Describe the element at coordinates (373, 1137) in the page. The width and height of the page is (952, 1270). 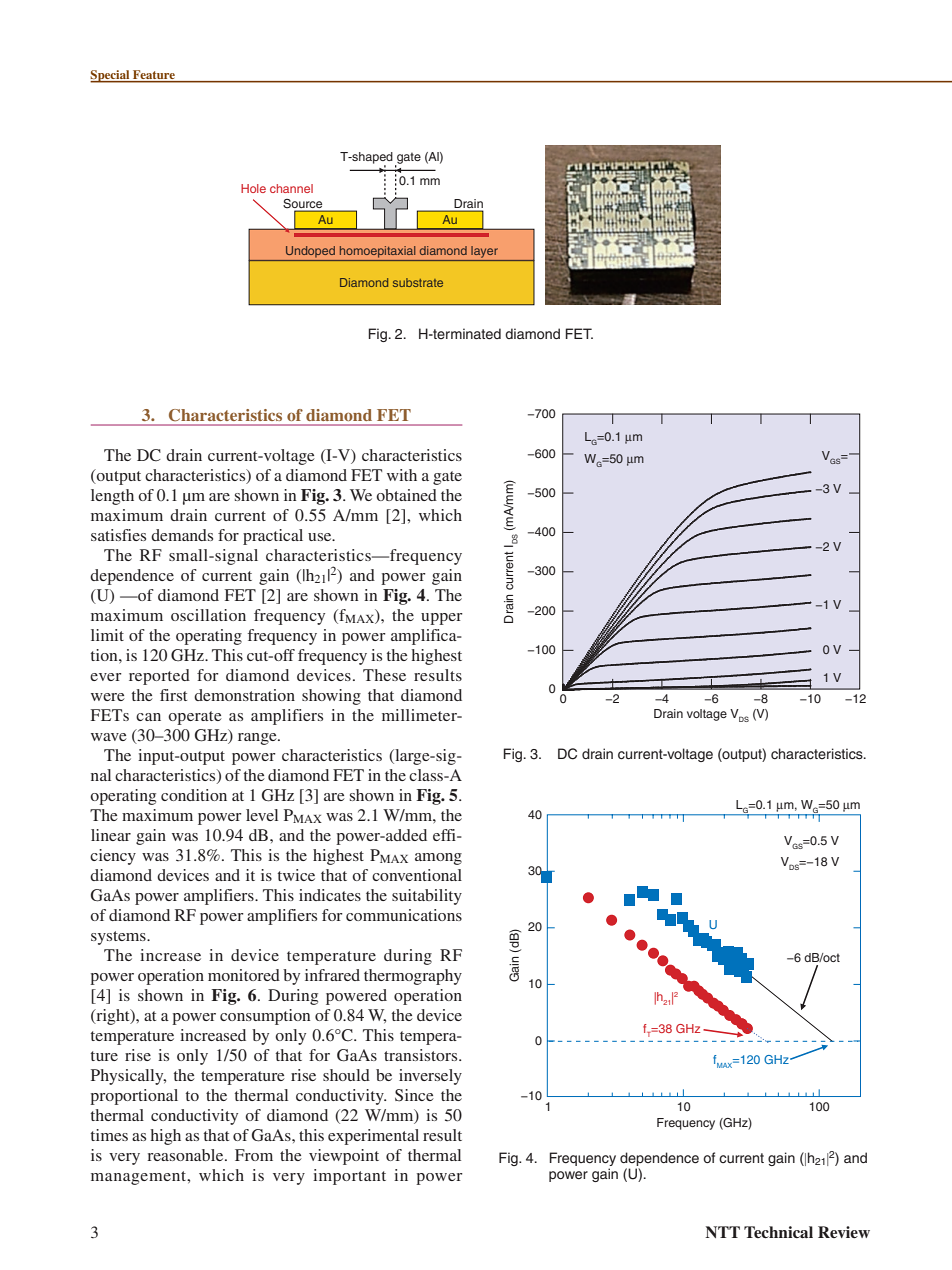
I see `experimental` at that location.
